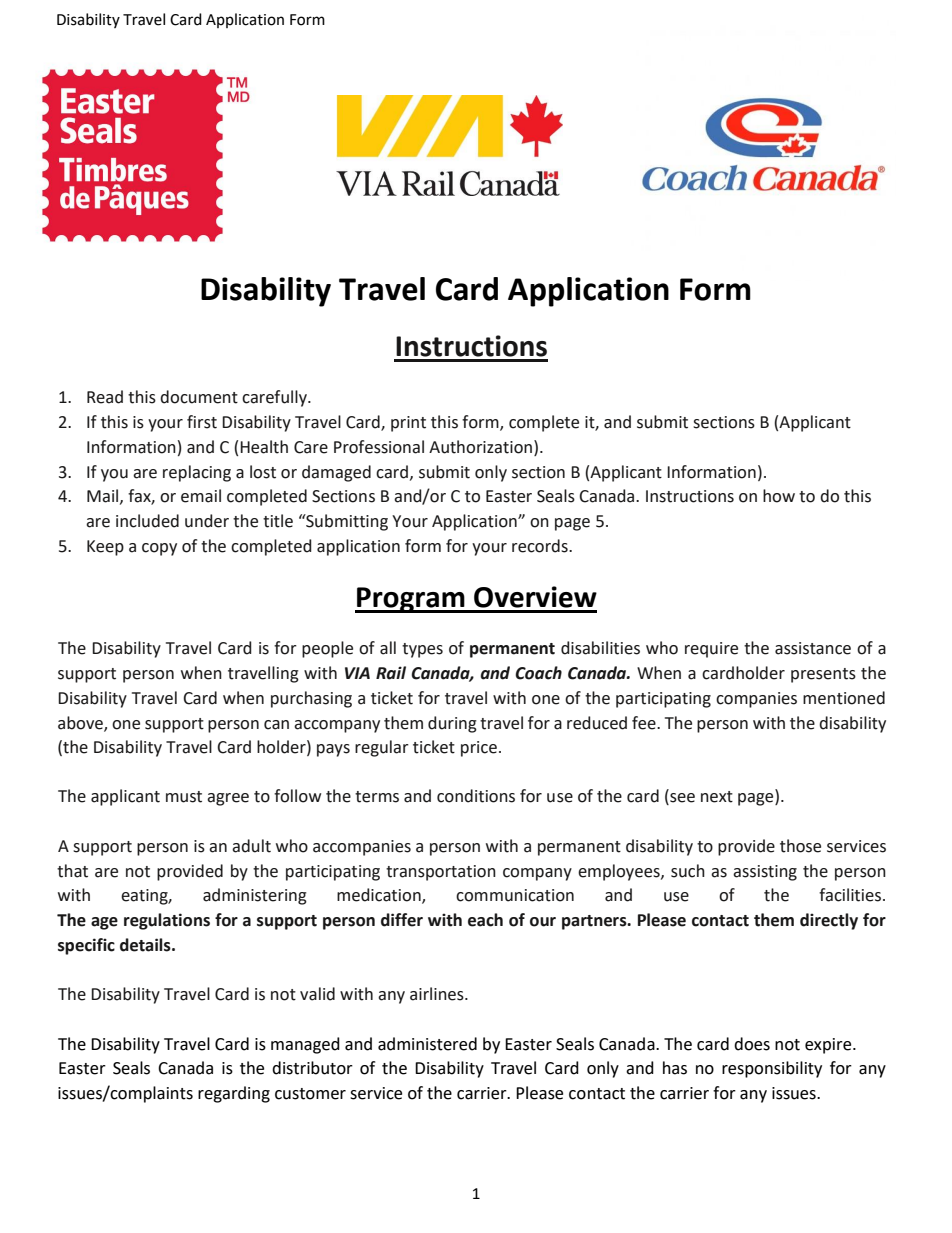 Image resolution: width=952 pixels, height=1233 pixels. What do you see at coordinates (411, 600) in the screenshot?
I see `Program` at bounding box center [411, 600].
